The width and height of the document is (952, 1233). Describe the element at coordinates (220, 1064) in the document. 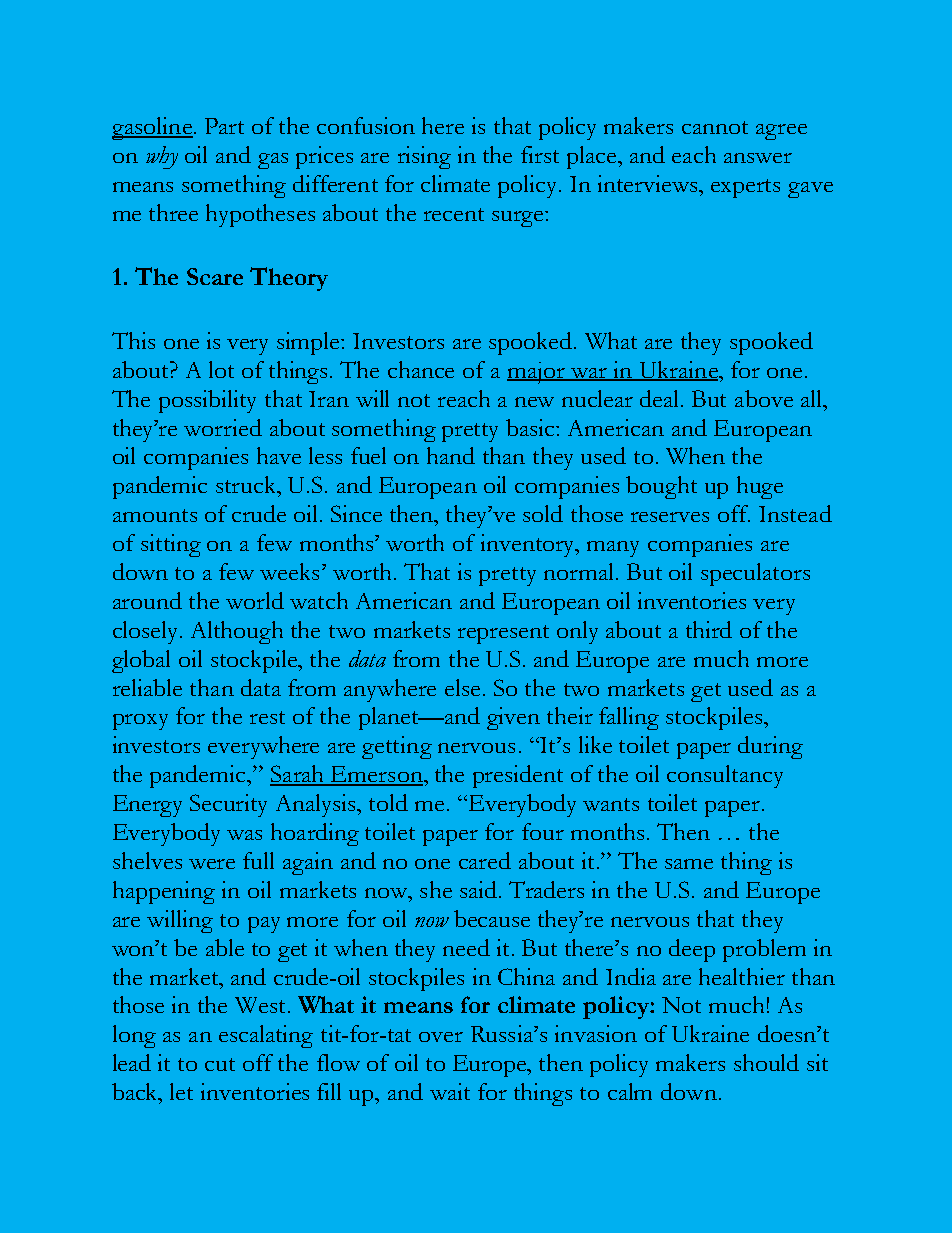

I see `cut` at that location.
